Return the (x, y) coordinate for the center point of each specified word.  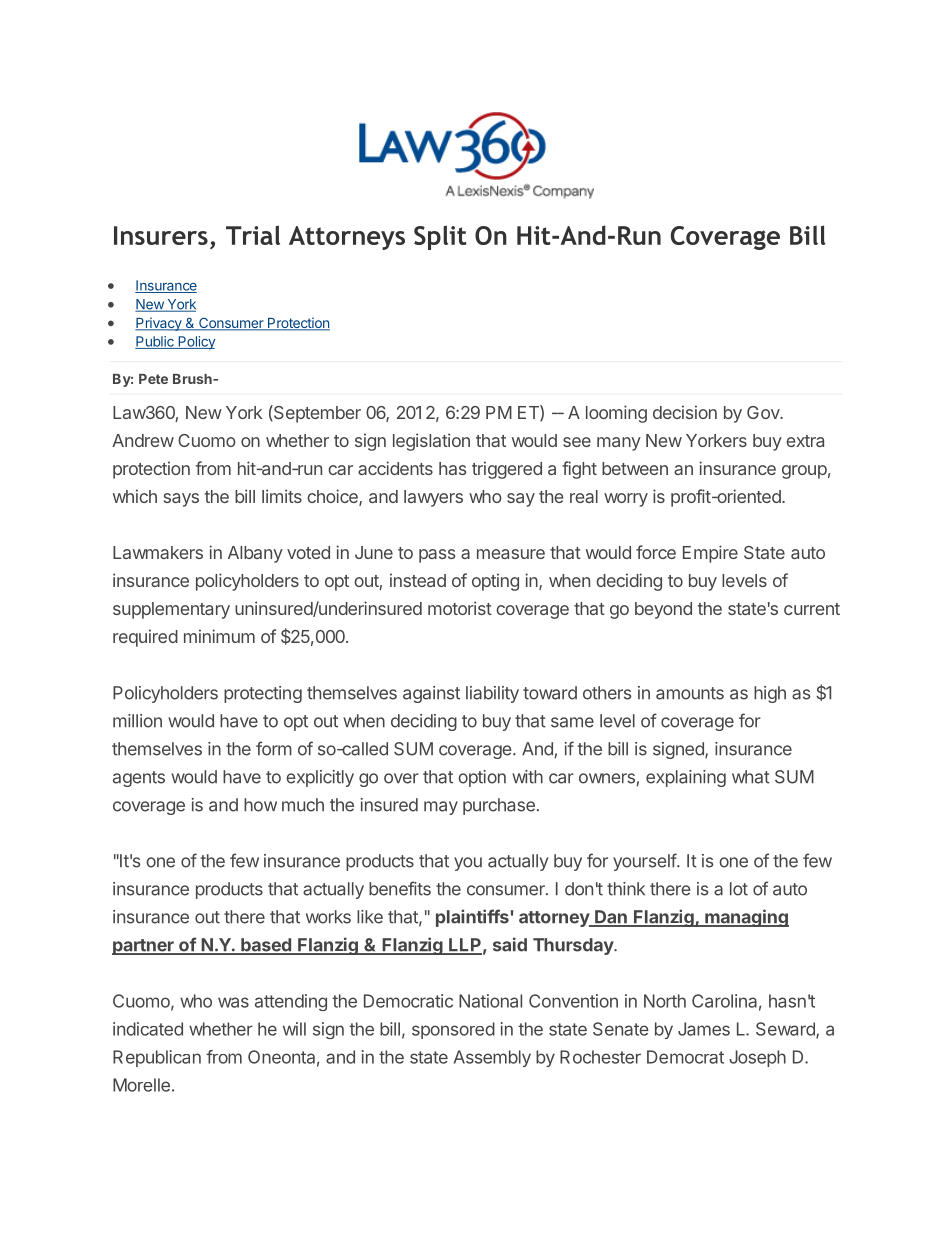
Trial (253, 235)
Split (440, 237)
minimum (219, 636)
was (233, 1002)
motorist (460, 608)
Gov (764, 412)
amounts (690, 693)
